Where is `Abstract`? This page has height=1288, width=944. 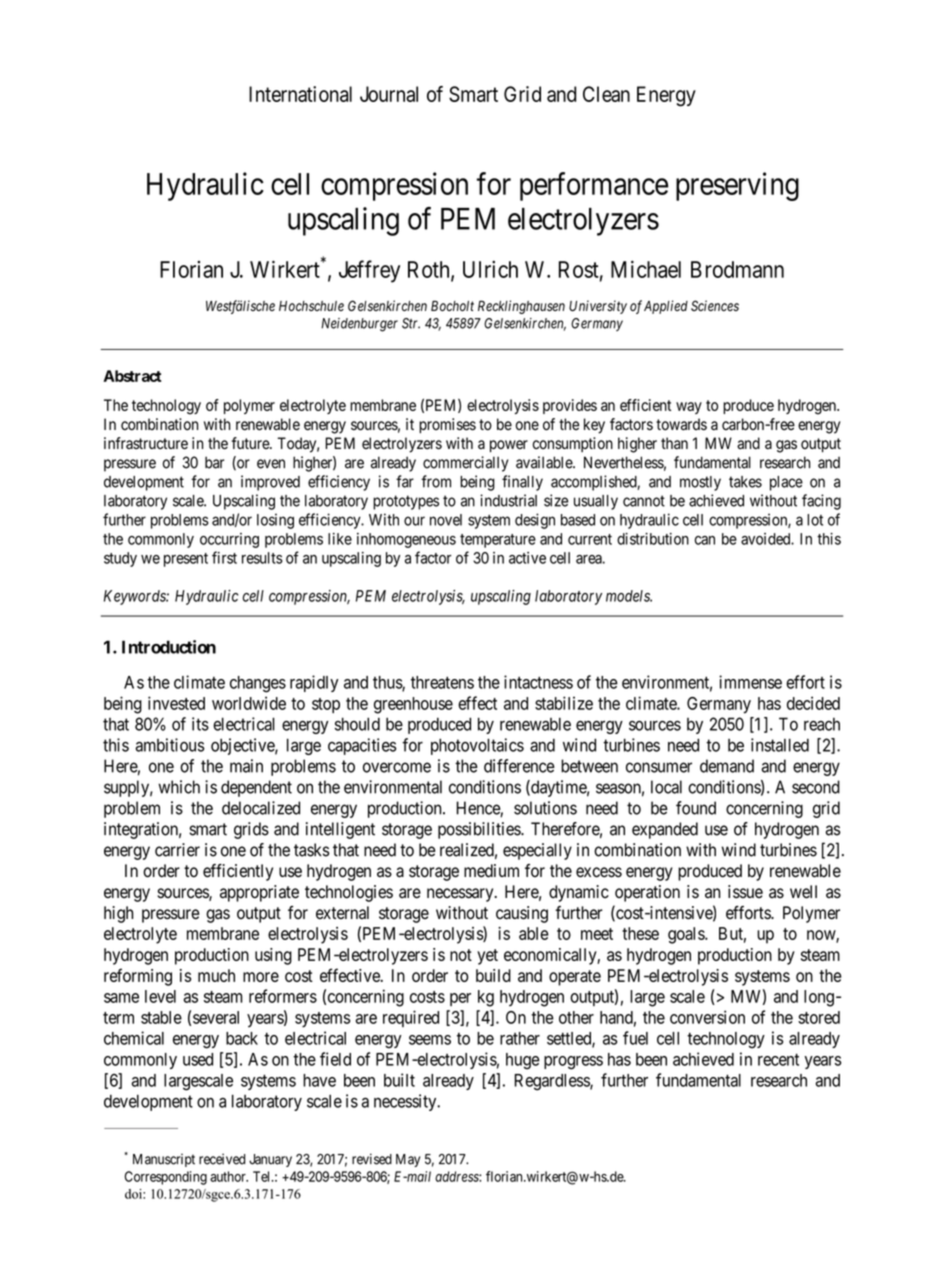
Abstract is located at coordinates (132, 376).
